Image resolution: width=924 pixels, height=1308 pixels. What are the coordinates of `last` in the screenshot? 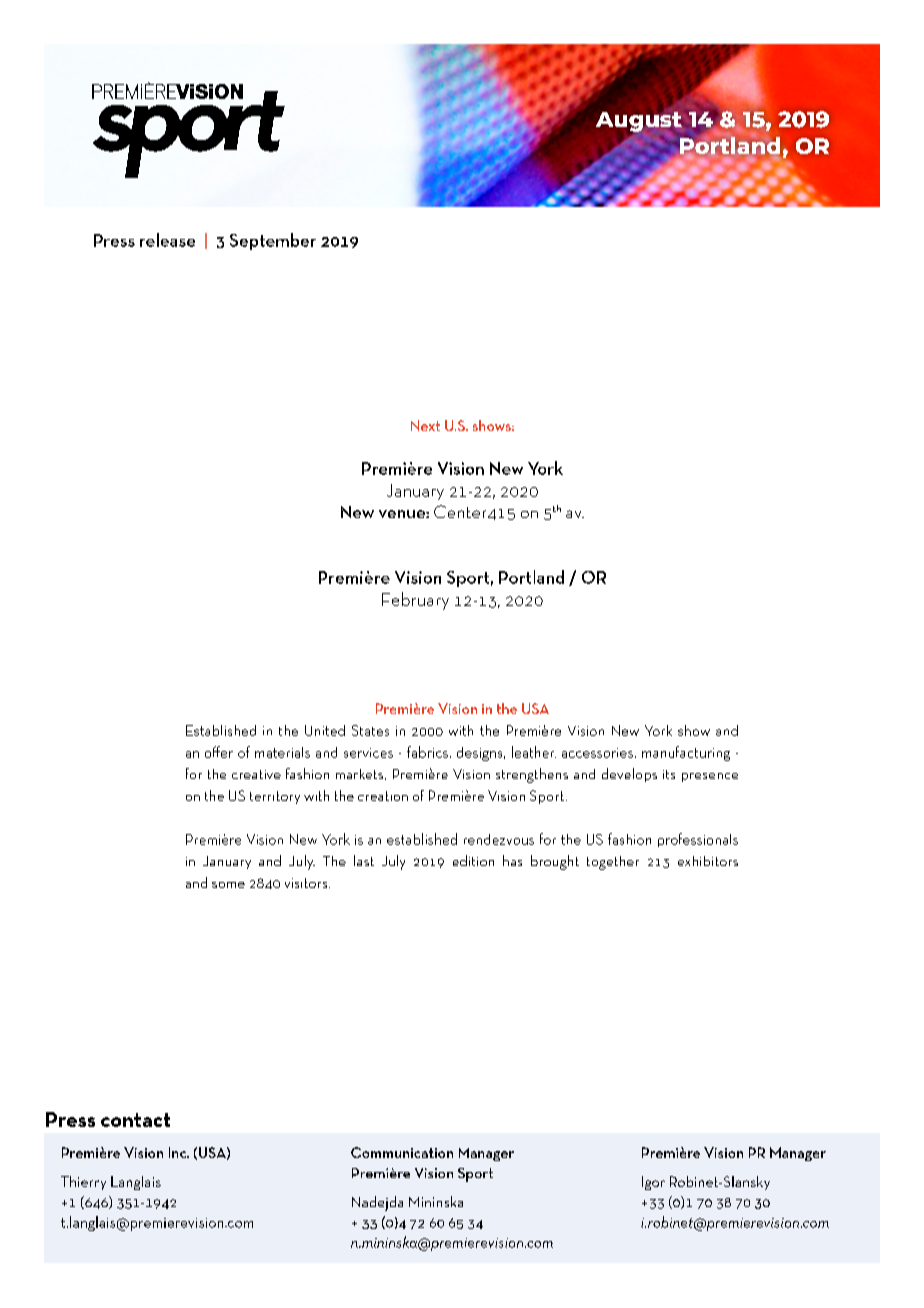 It's located at (364, 860).
